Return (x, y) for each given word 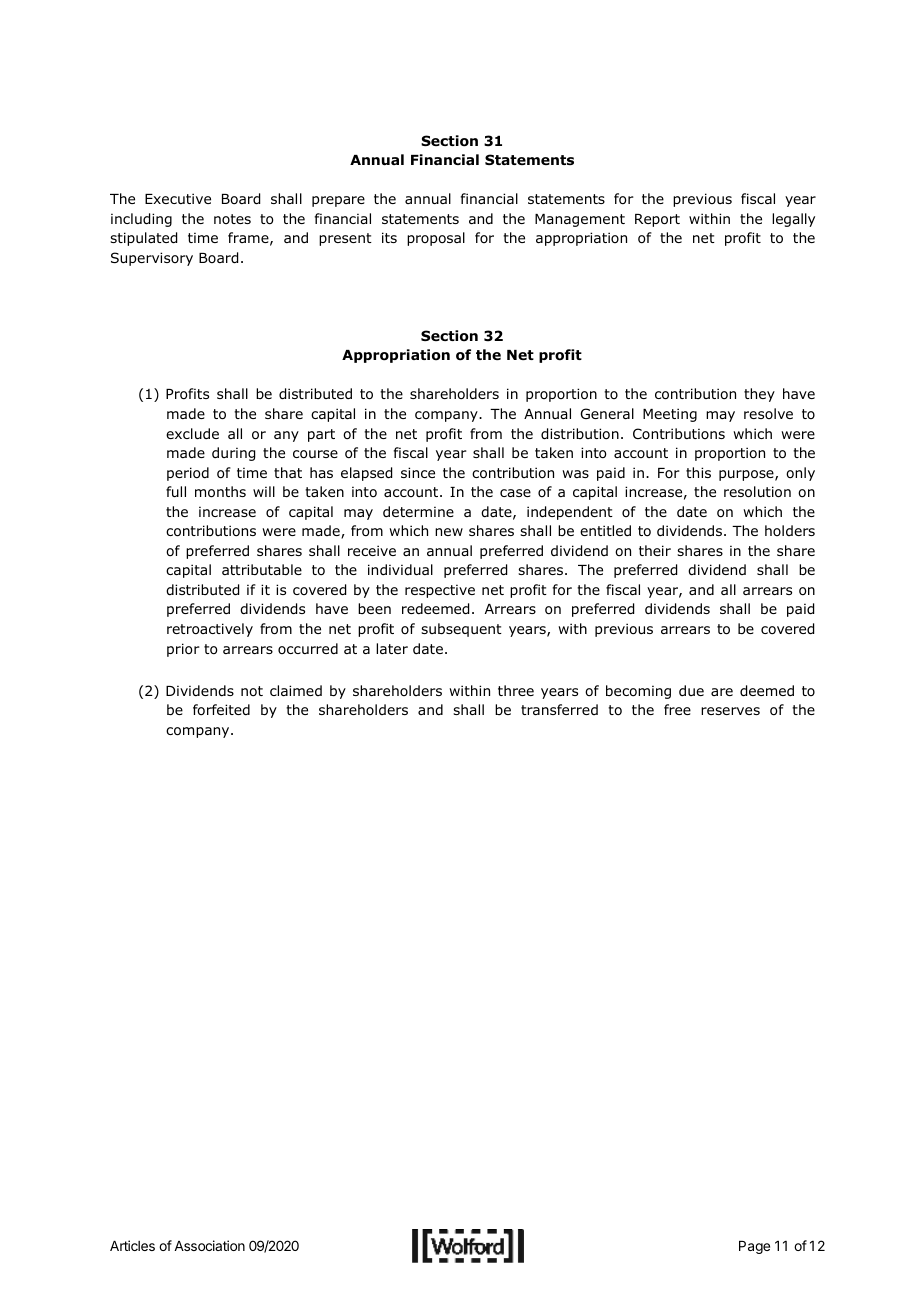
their (655, 550)
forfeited (221, 710)
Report (657, 220)
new (449, 532)
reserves (730, 711)
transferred (559, 709)
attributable (262, 569)
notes (232, 219)
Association (209, 1245)
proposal (436, 239)
